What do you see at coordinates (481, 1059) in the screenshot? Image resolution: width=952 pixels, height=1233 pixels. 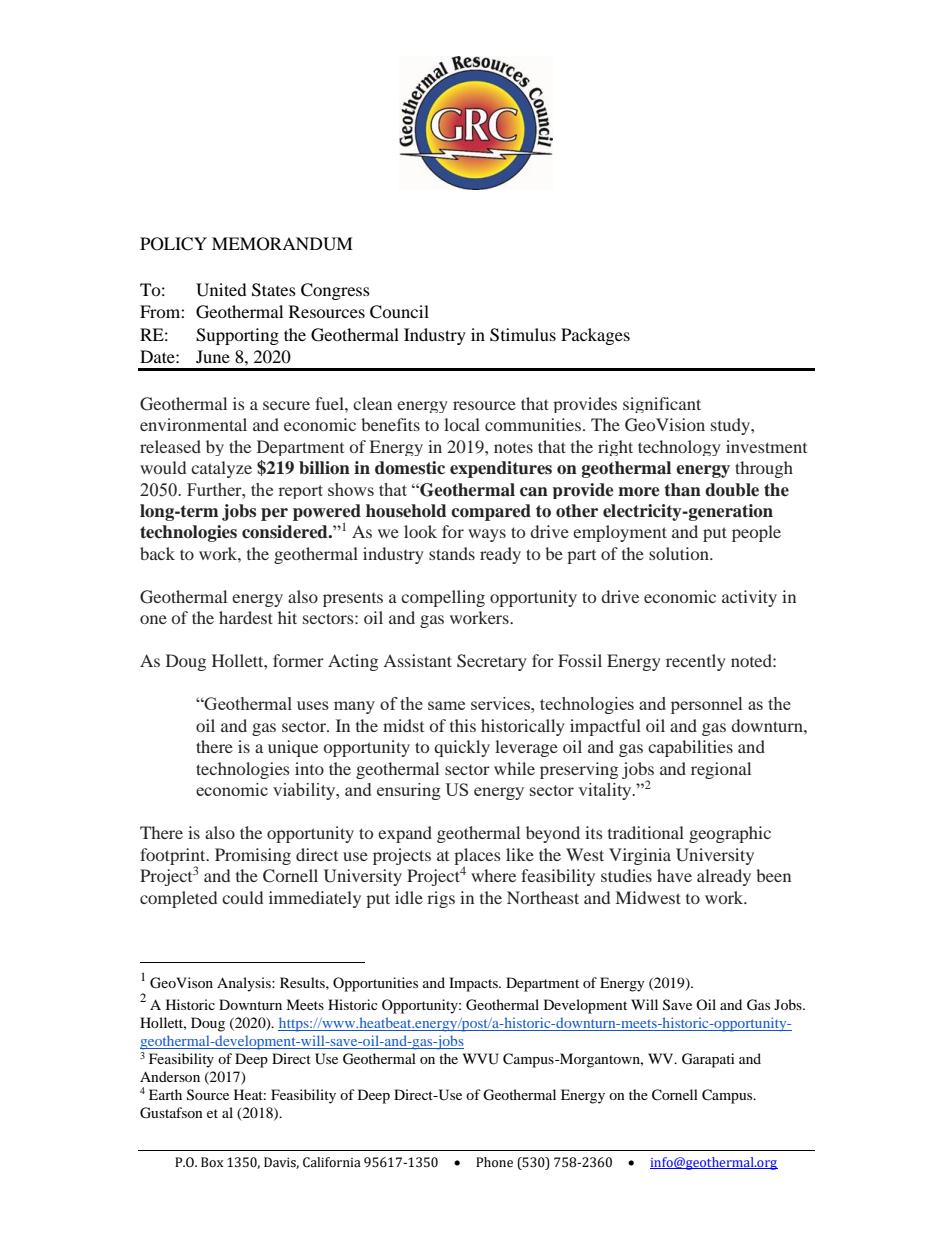 I see `WVU` at bounding box center [481, 1059].
